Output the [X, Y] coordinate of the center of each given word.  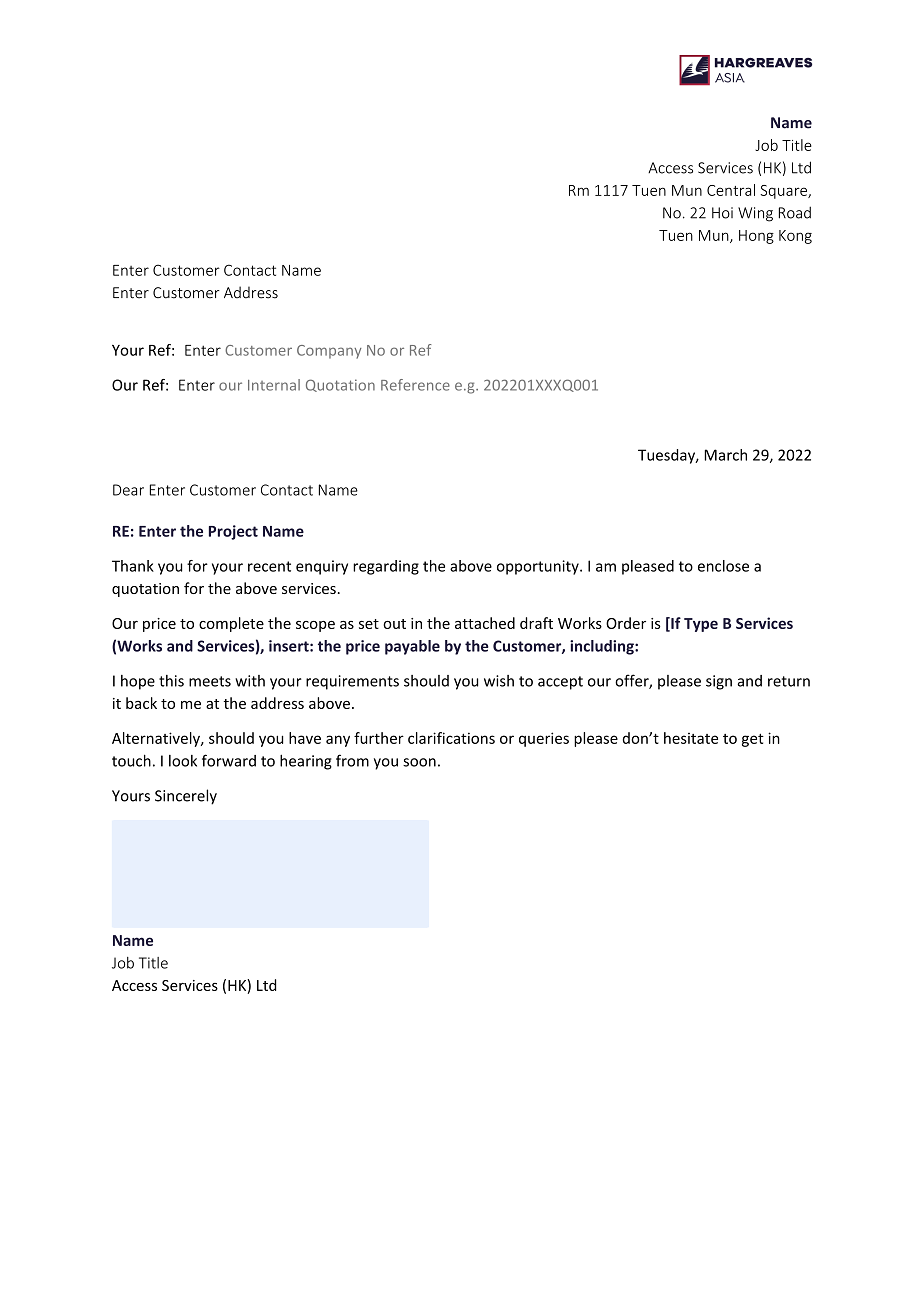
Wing [755, 214]
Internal [274, 385]
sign [719, 682]
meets [210, 681]
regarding [386, 567]
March [725, 455]
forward [229, 760]
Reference [415, 385]
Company [329, 352]
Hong [756, 237]
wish [499, 681]
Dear [128, 490]
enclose [723, 566]
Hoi [722, 213]
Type [701, 625]
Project [233, 532]
